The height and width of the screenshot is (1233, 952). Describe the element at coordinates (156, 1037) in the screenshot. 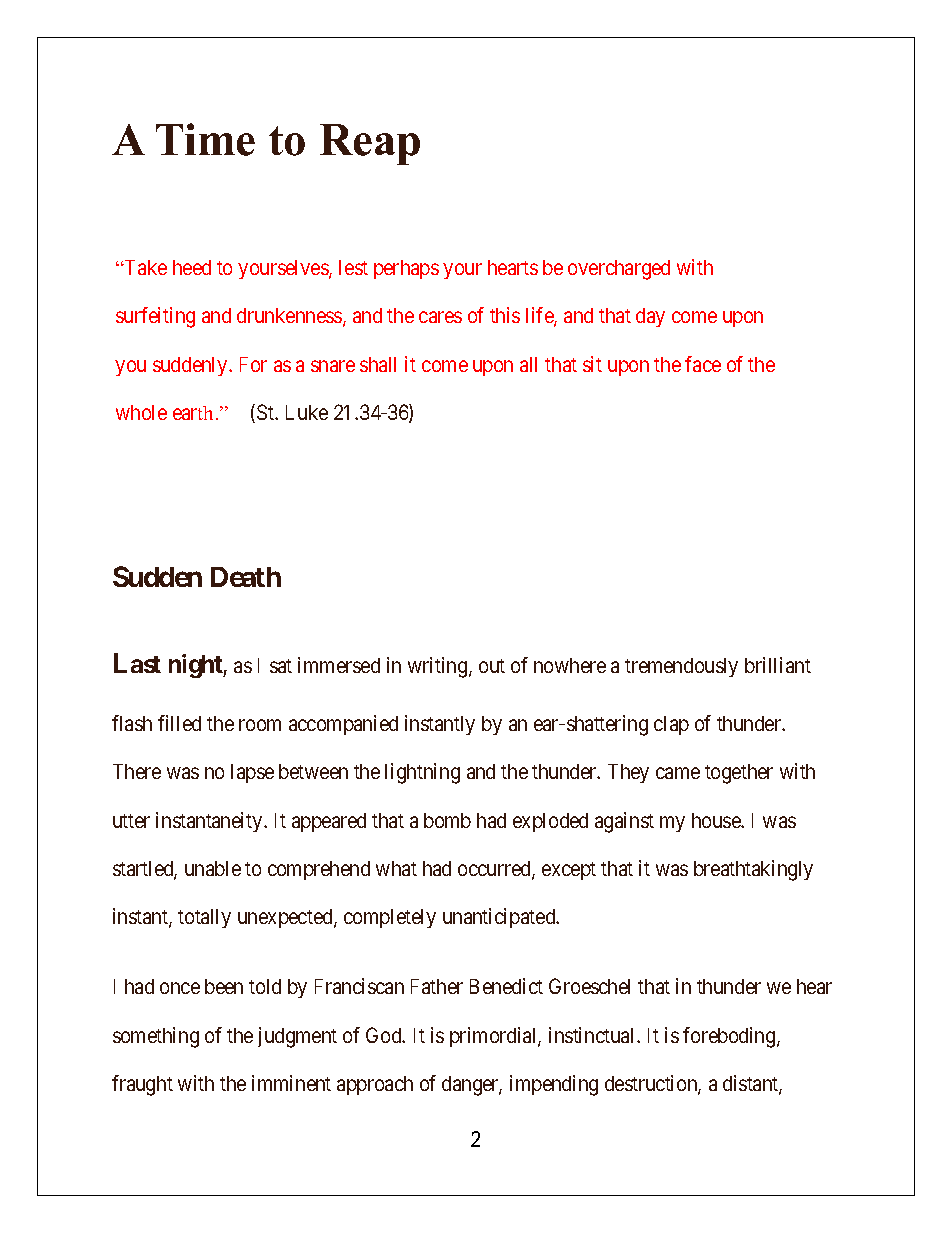

I see `something` at that location.
